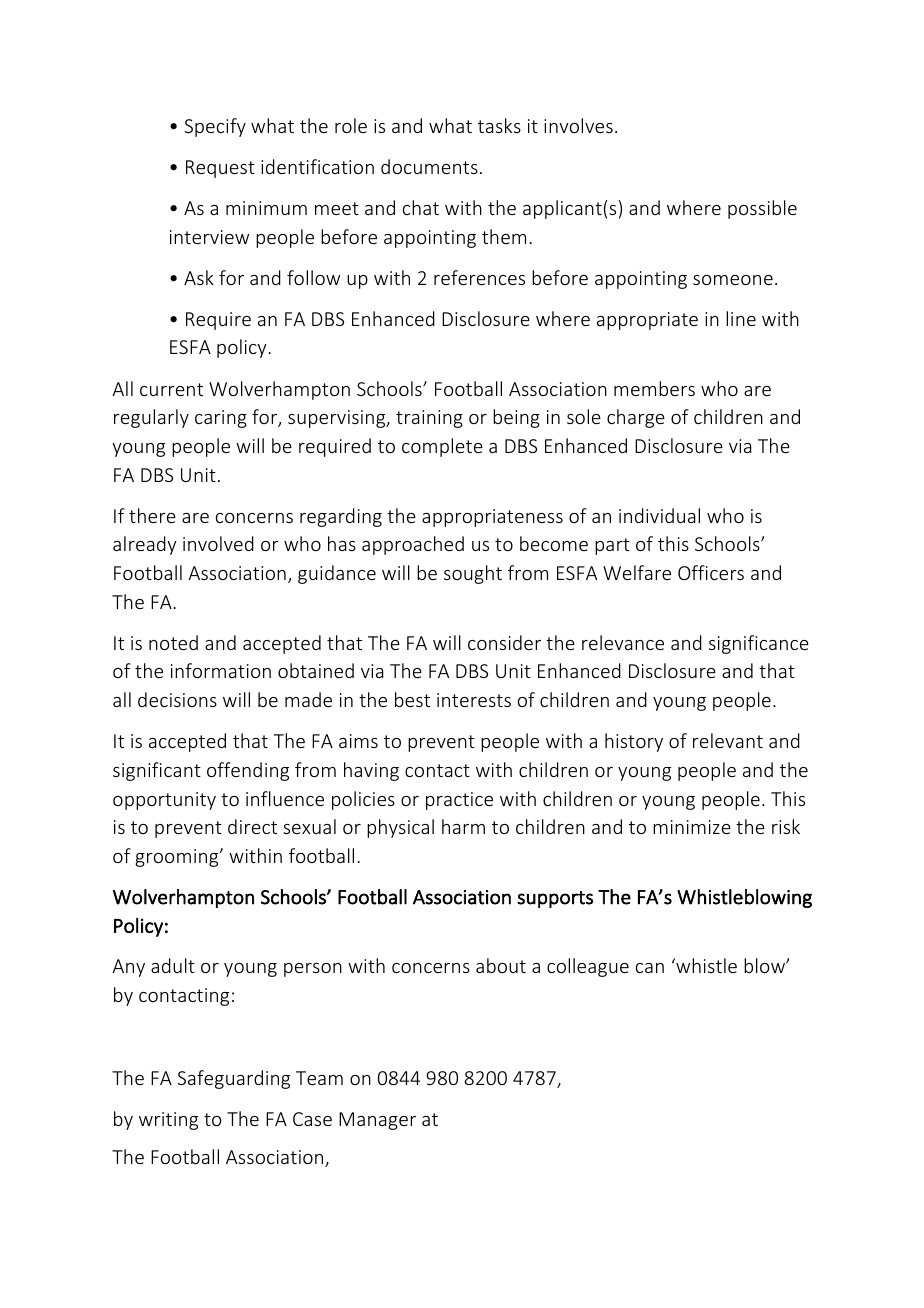 This screenshot has width=924, height=1308. Describe the element at coordinates (762, 209) in the screenshot. I see `possible` at that location.
